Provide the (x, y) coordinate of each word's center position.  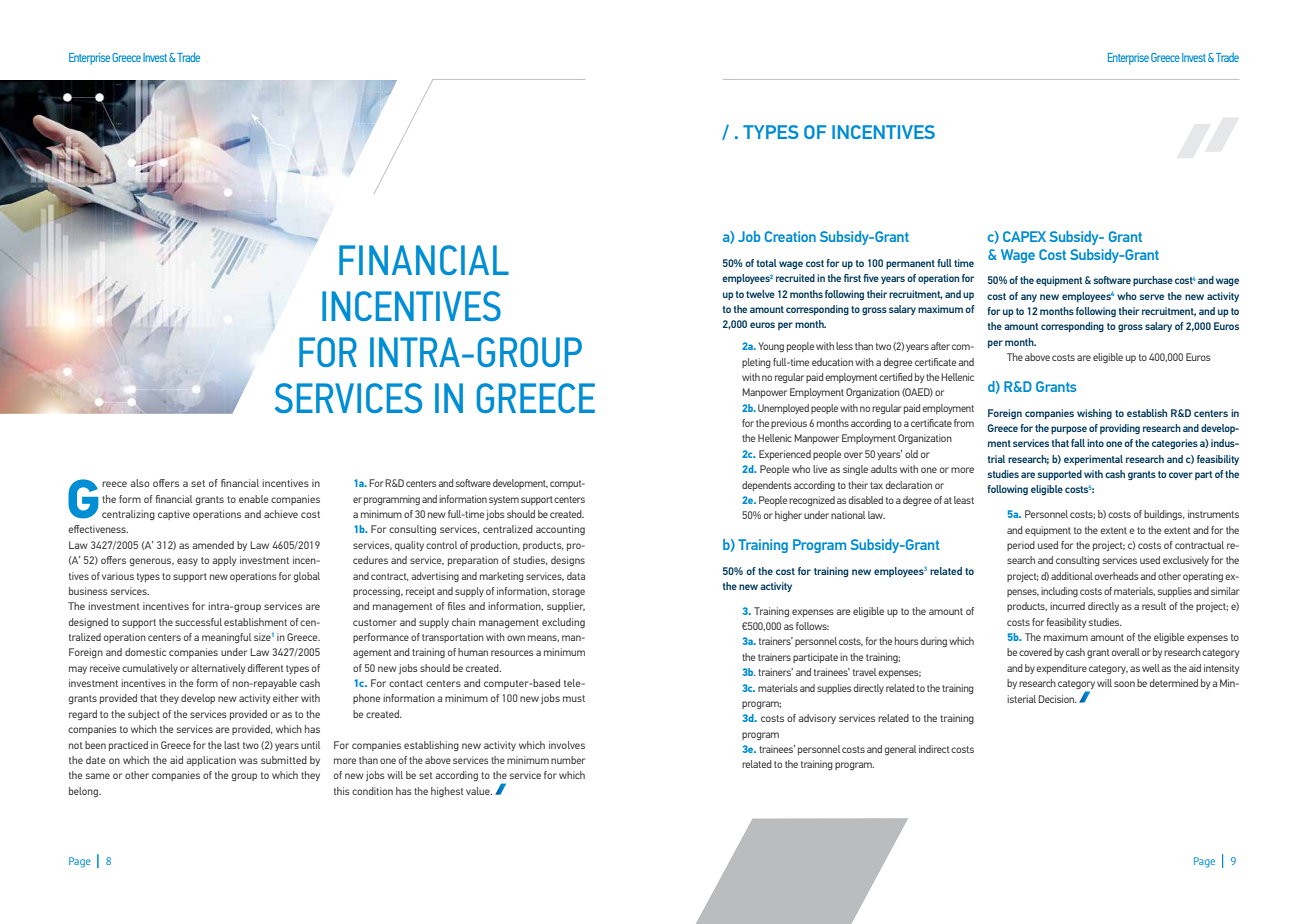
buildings (1164, 515)
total (767, 263)
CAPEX (1024, 236)
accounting (560, 530)
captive (174, 515)
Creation (790, 236)
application (211, 761)
